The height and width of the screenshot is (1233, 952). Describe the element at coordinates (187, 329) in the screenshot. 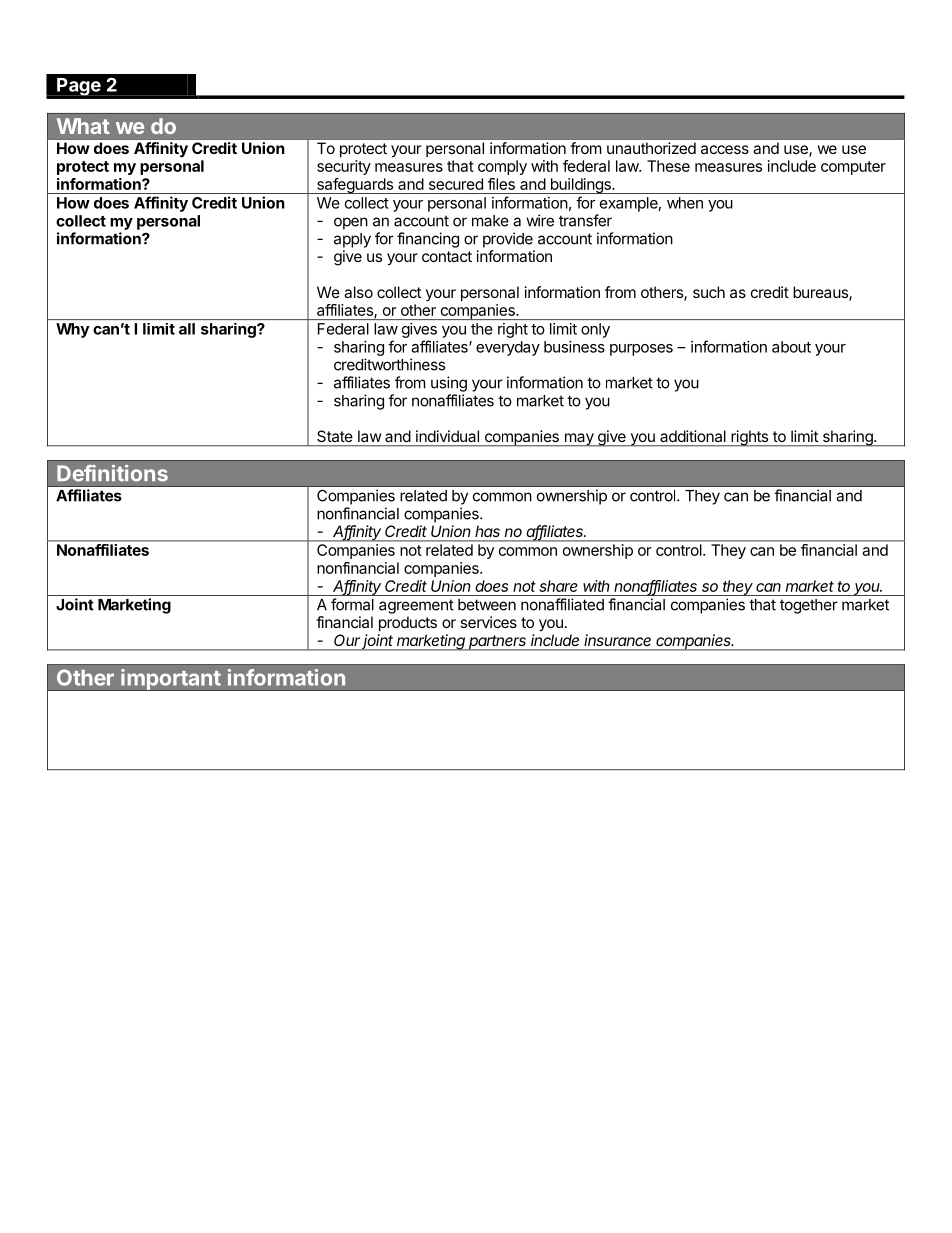

I see `all` at that location.
